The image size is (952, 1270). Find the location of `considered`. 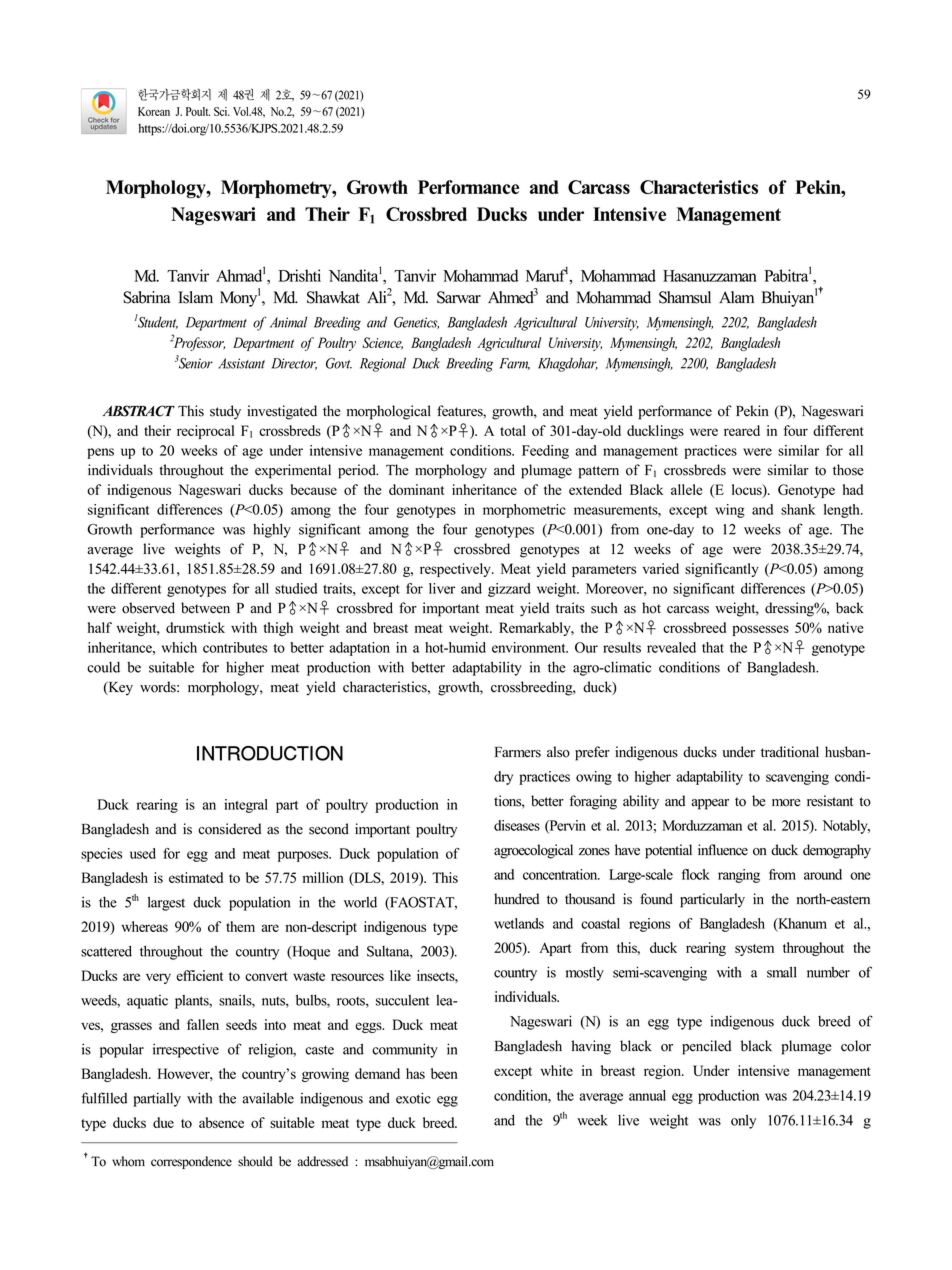

considered is located at coordinates (229, 829).
